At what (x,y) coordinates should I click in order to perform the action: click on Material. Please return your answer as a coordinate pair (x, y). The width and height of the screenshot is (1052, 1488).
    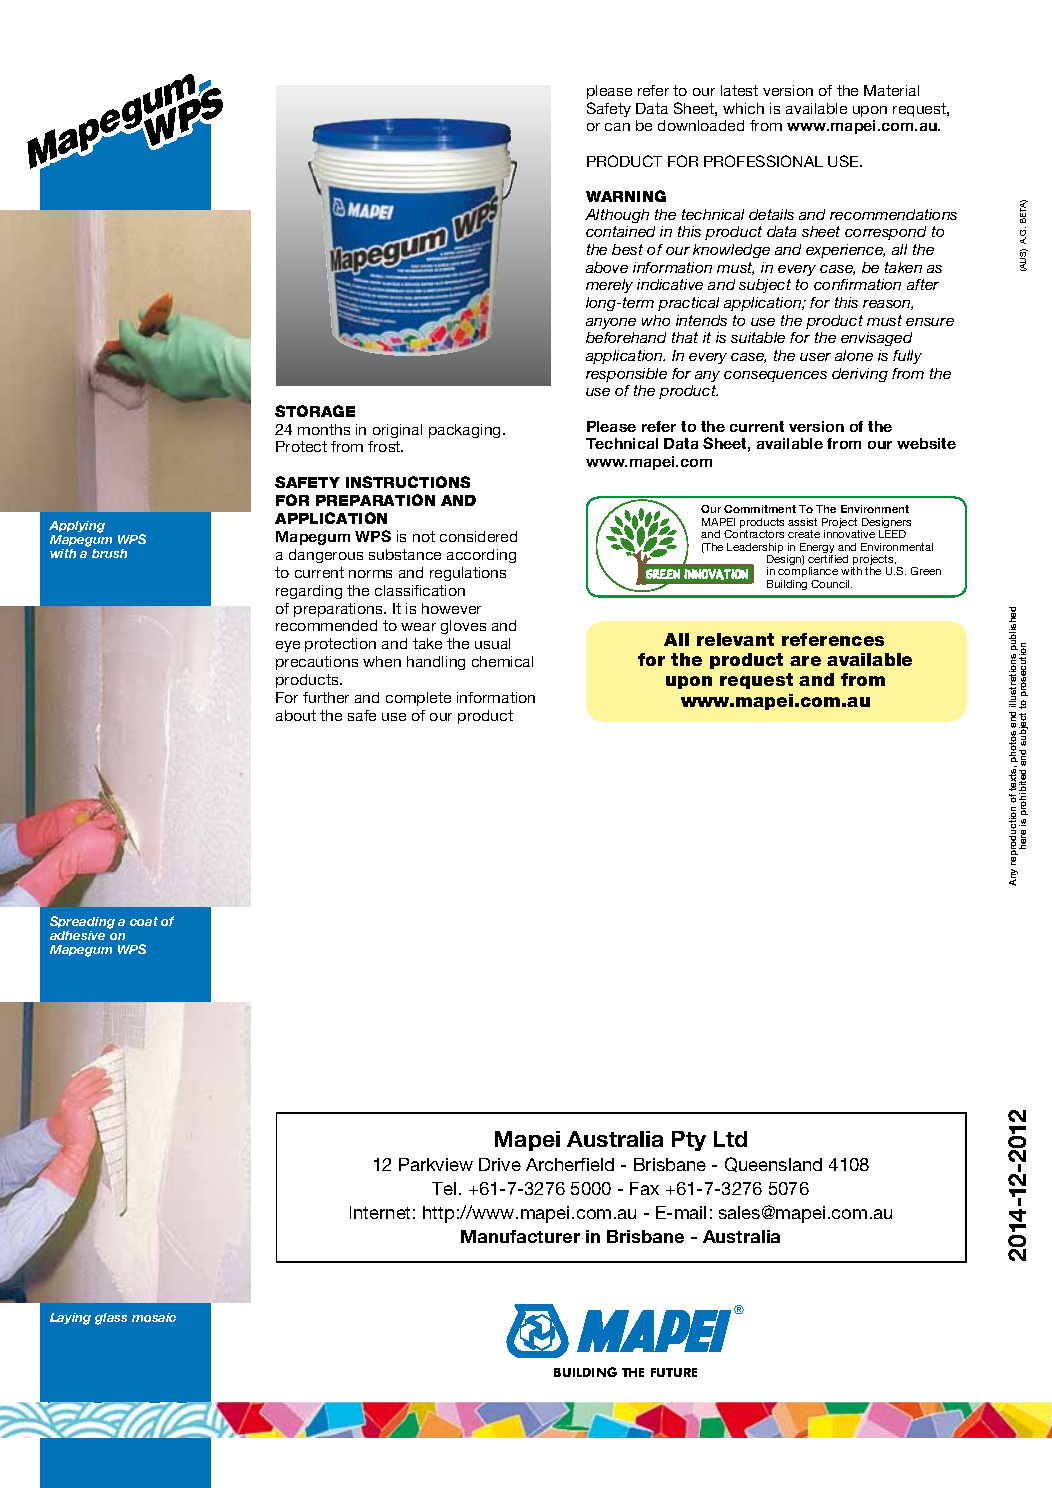
    Looking at the image, I should click on (891, 90).
